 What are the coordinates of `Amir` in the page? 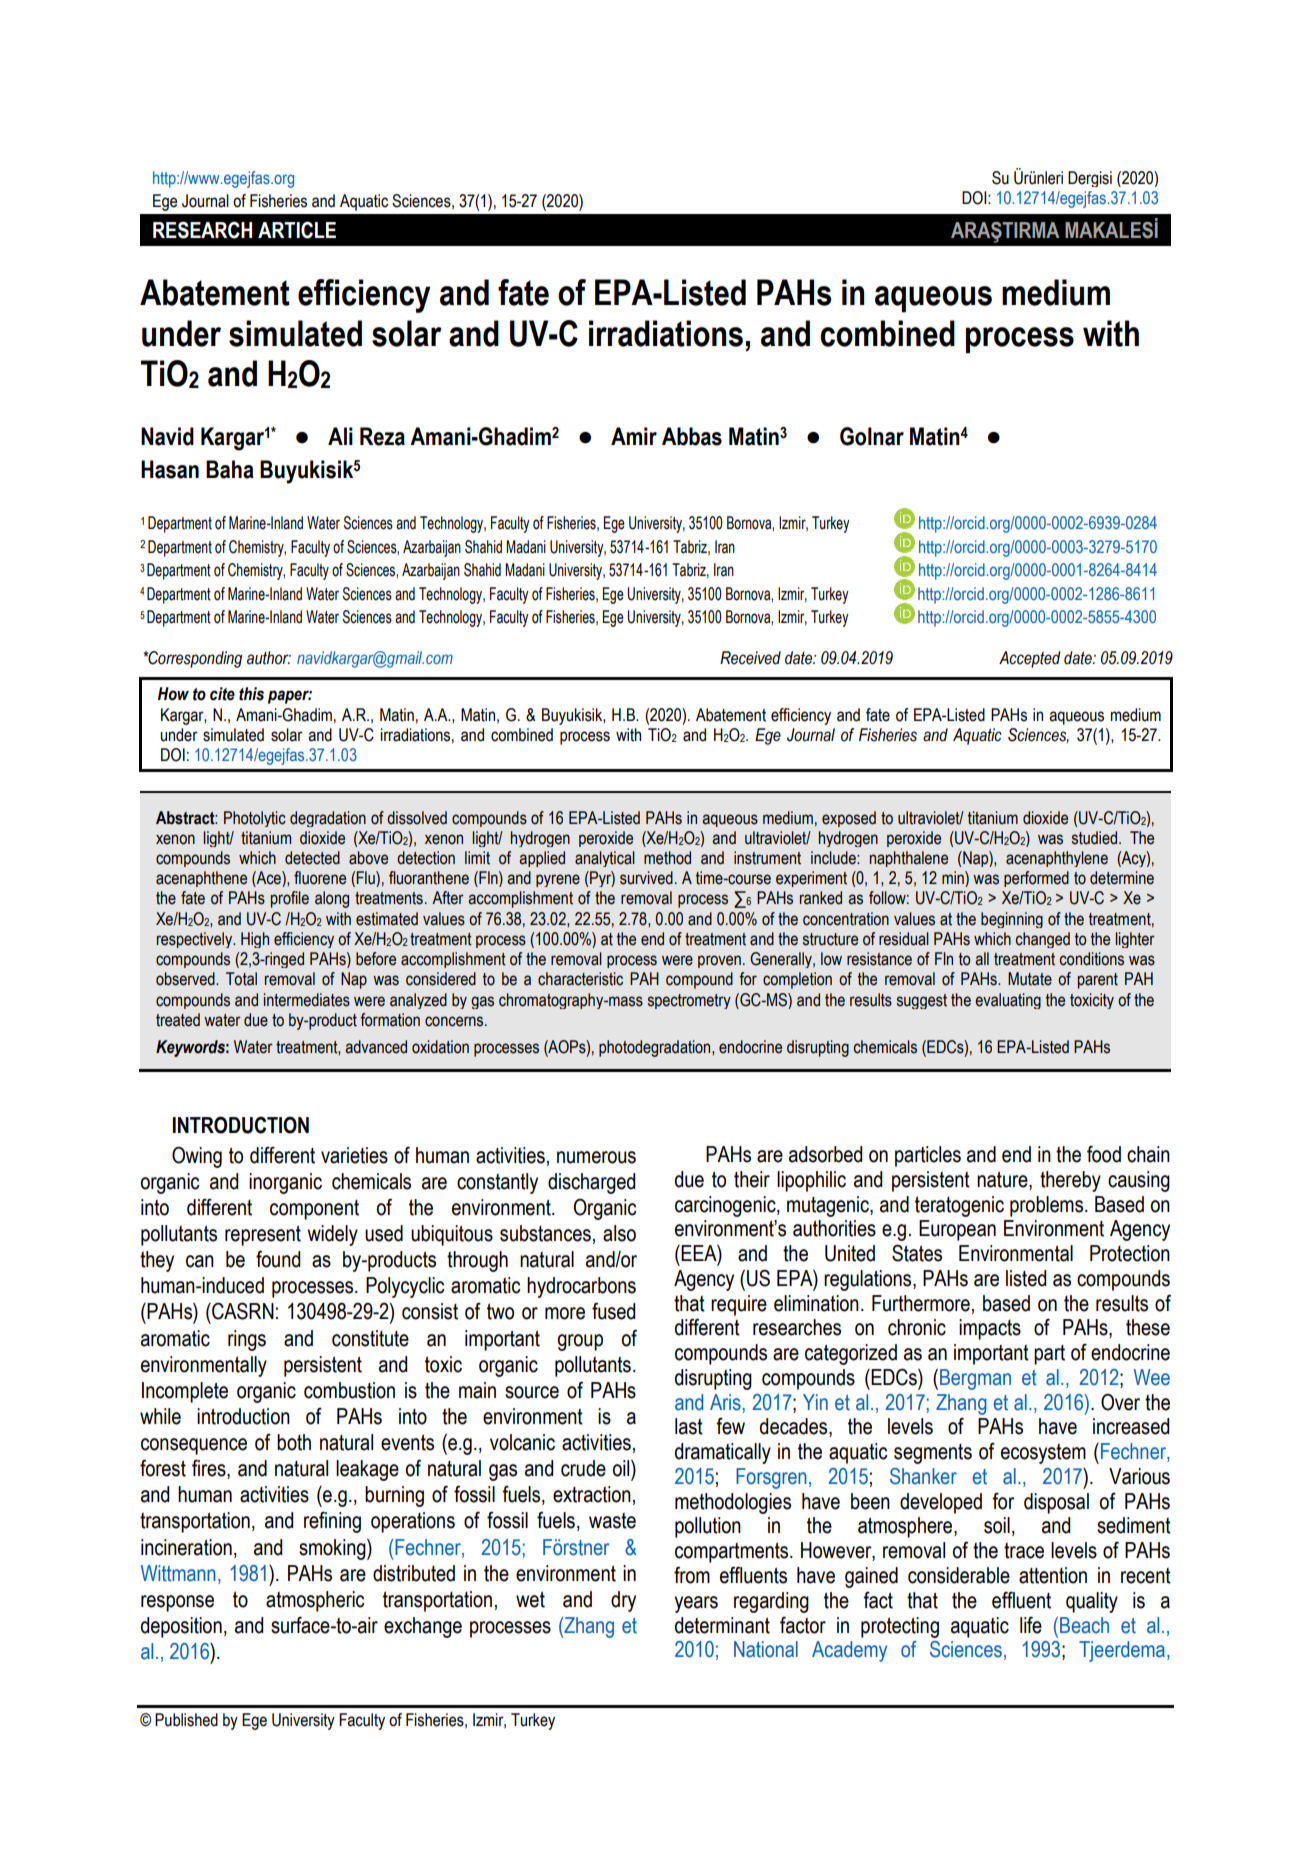 It's located at (634, 436).
